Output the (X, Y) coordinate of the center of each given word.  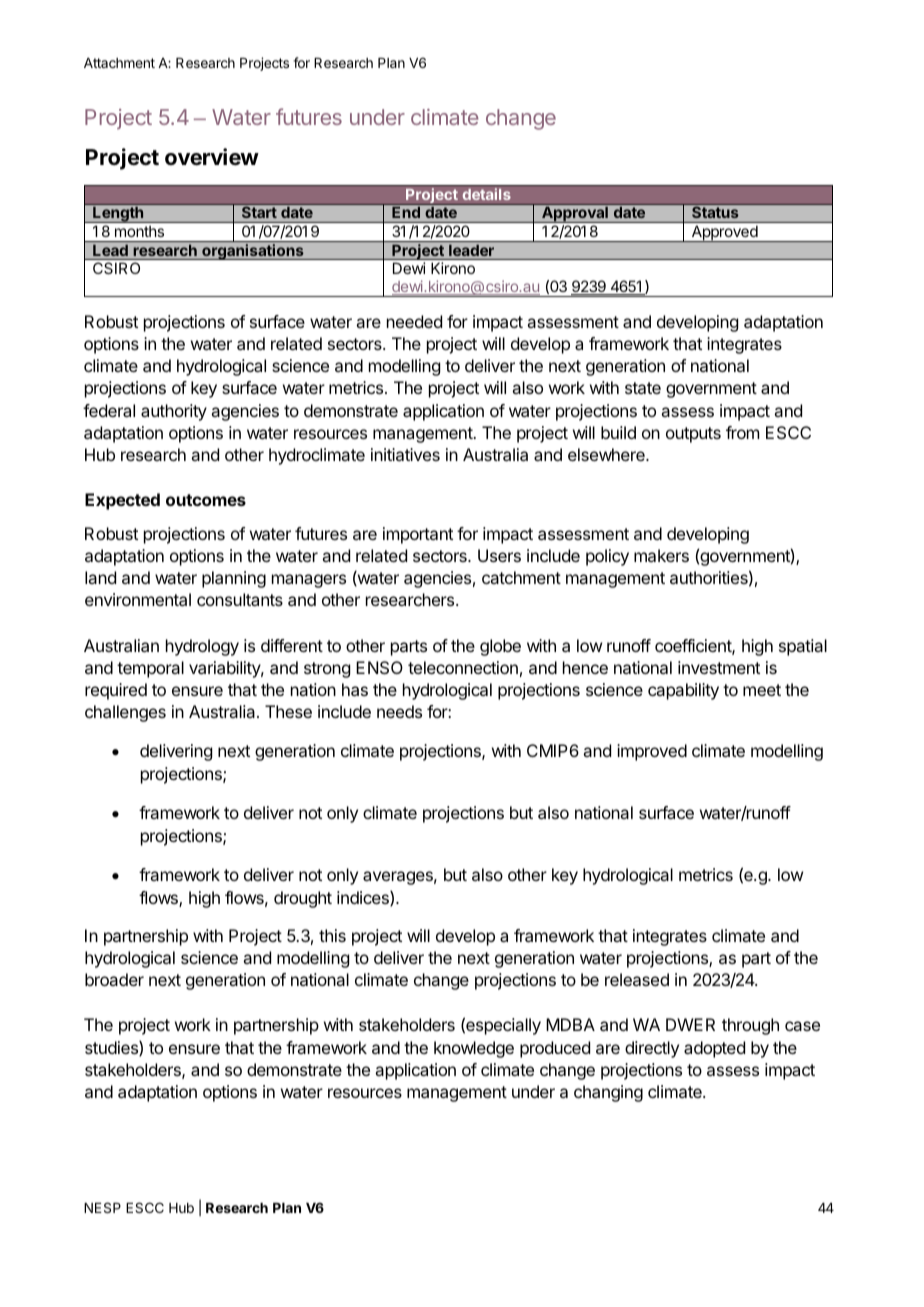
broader (114, 979)
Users (499, 555)
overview (212, 157)
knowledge (474, 1049)
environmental (138, 599)
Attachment (119, 63)
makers (661, 555)
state (643, 388)
